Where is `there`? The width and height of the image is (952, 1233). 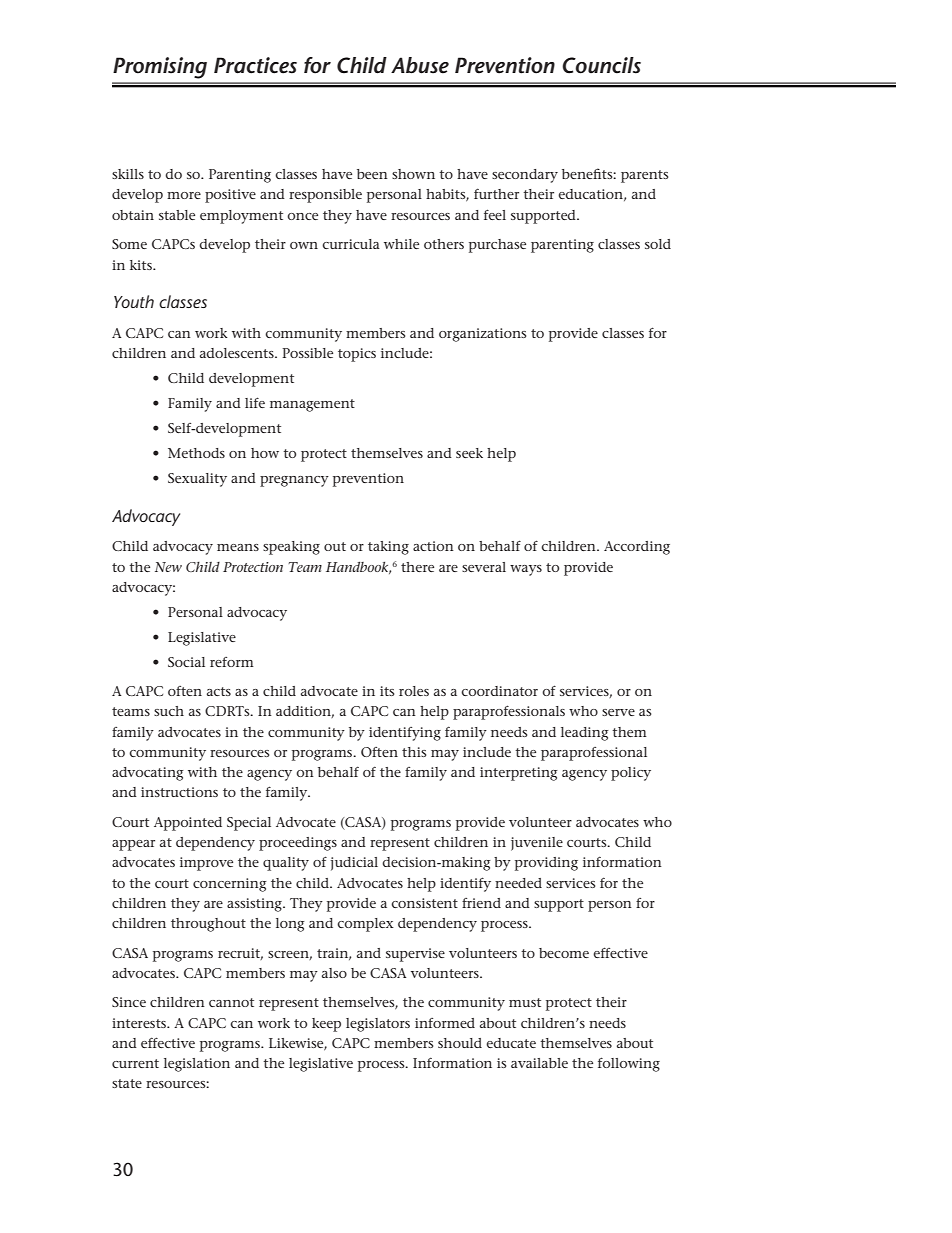
there is located at coordinates (417, 567).
